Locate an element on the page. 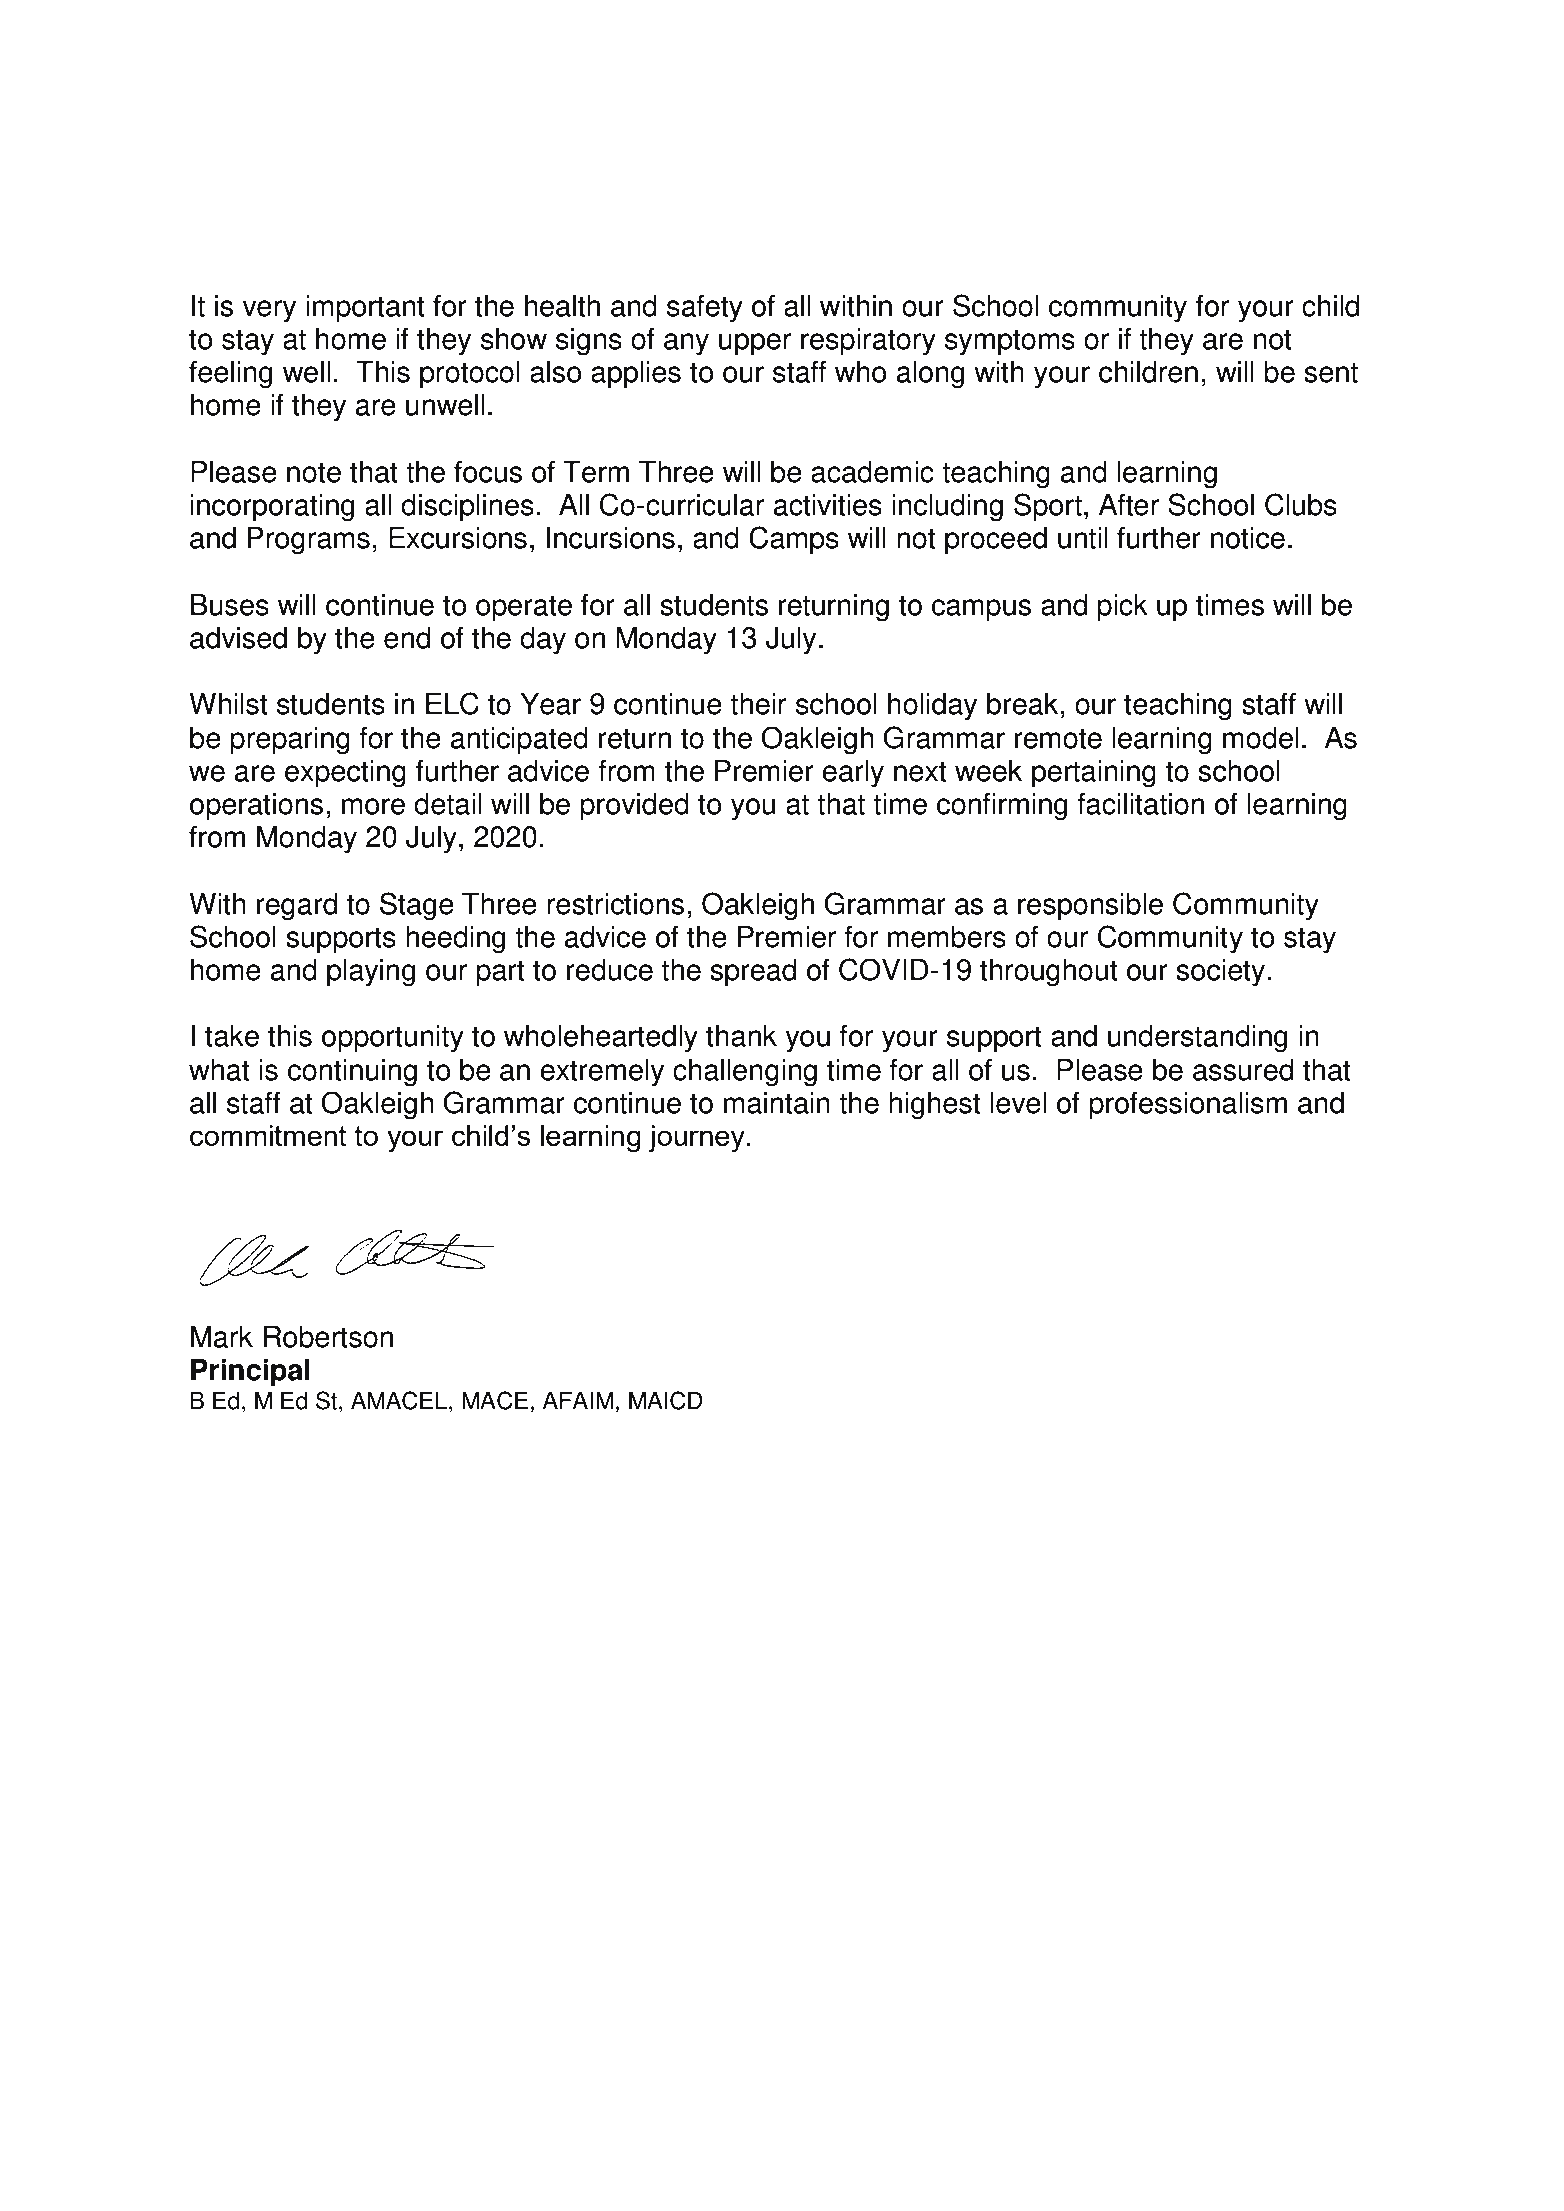  Camps is located at coordinates (794, 540).
